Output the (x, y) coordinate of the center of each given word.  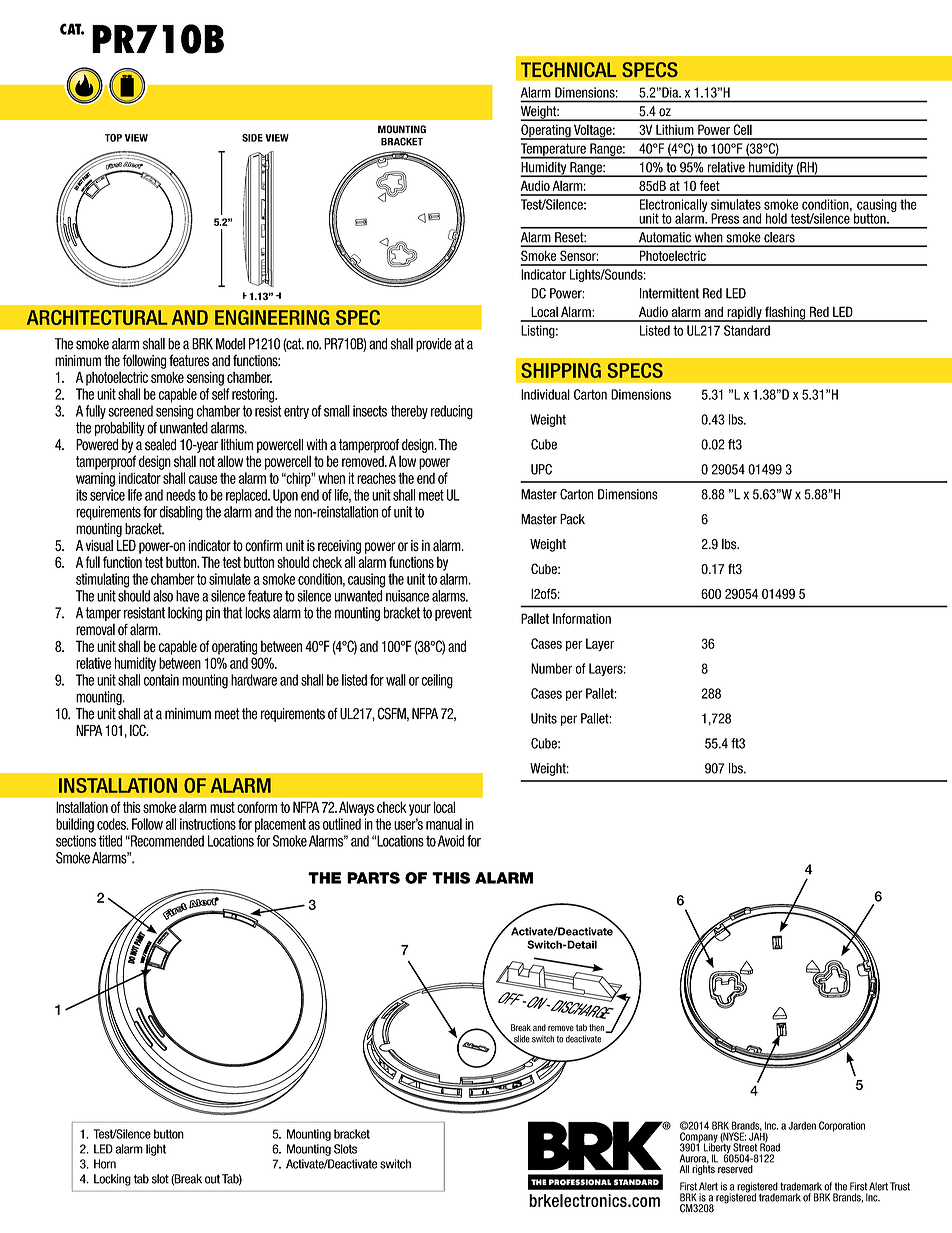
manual (444, 824)
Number (551, 668)
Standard (747, 330)
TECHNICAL (569, 70)
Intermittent (669, 293)
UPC (541, 469)
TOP (113, 138)
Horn (105, 1164)
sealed (160, 445)
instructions (208, 824)
